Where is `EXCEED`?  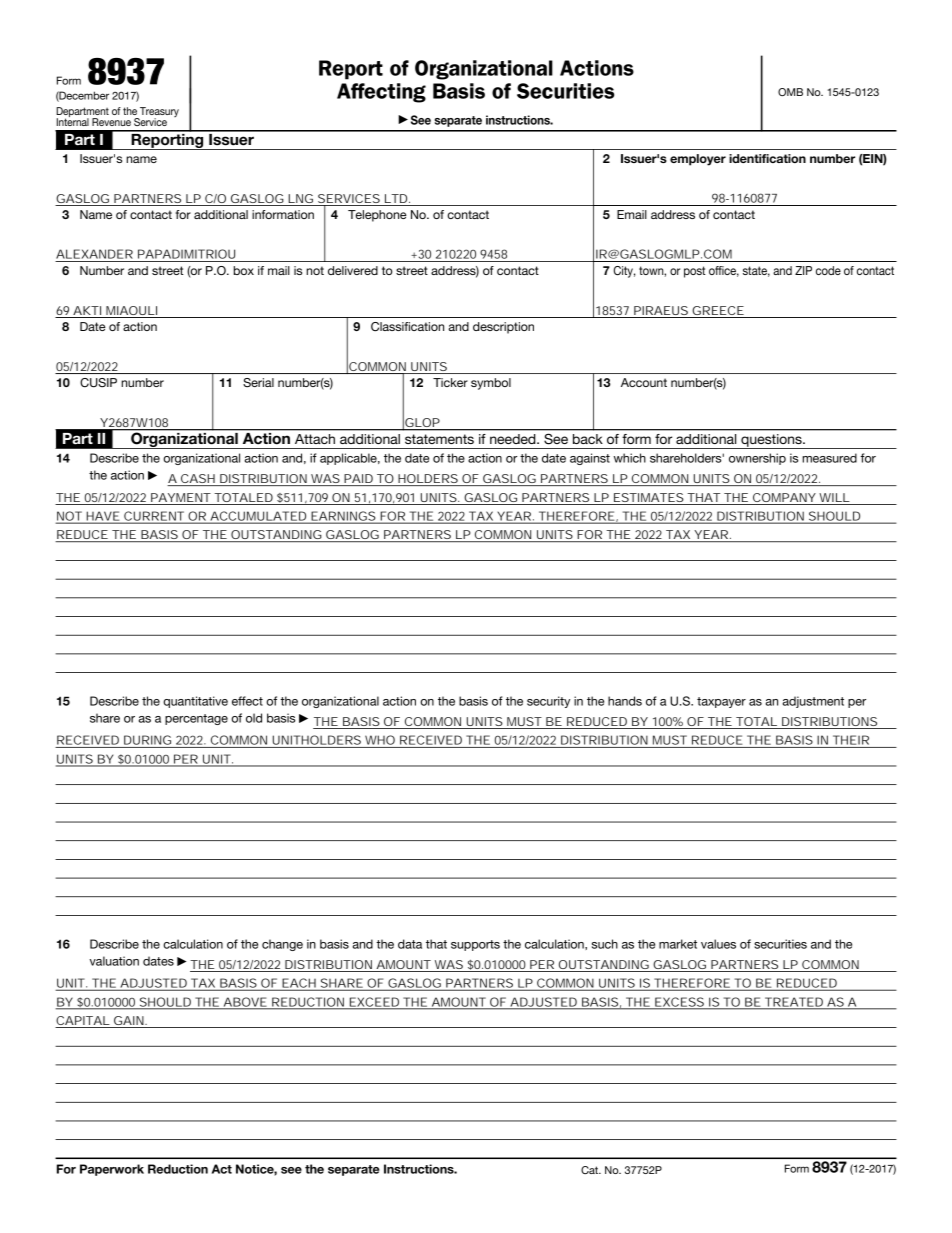
EXCEED is located at coordinates (374, 1003).
